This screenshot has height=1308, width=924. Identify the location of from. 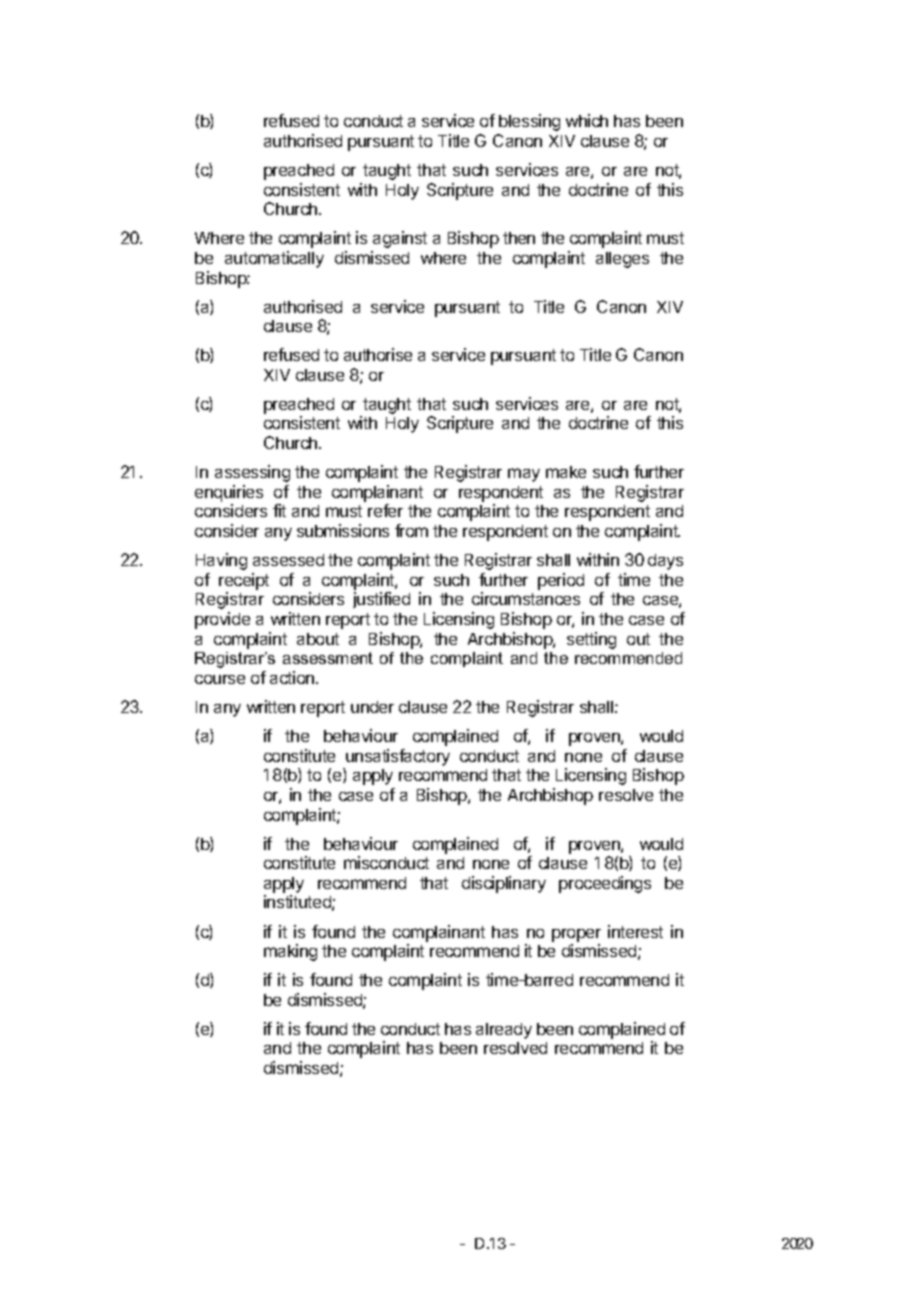
(411, 530).
